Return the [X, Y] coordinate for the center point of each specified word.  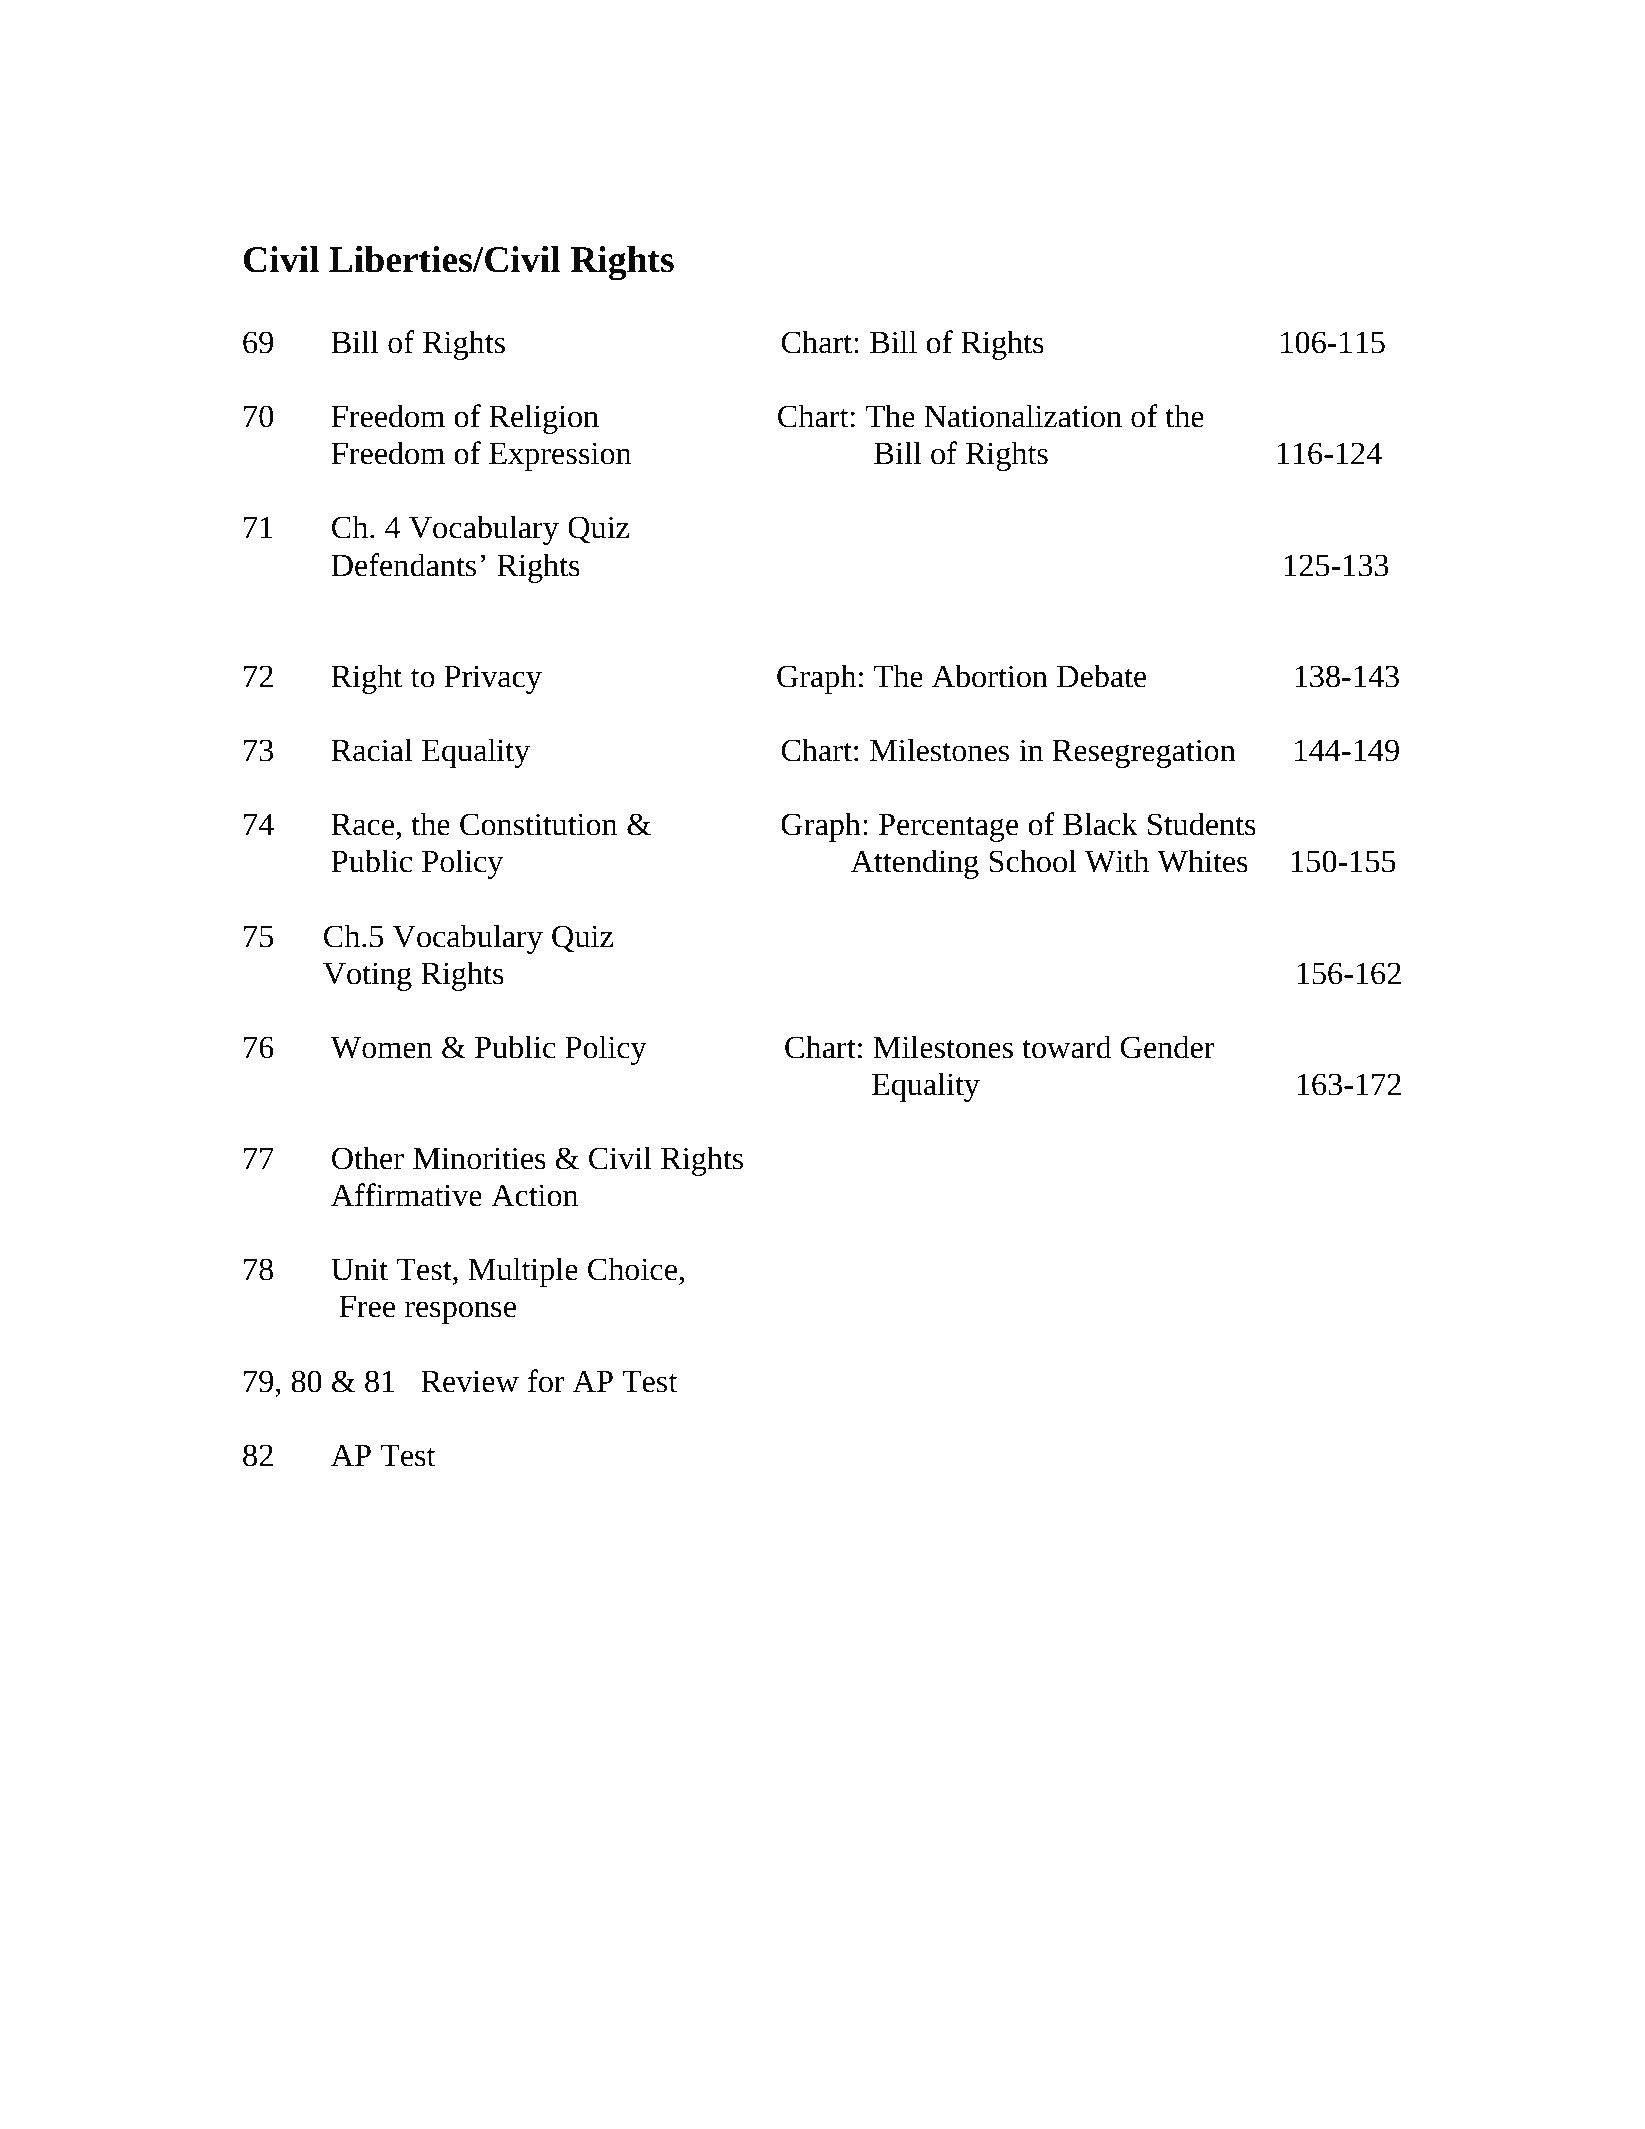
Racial [372, 750]
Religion [544, 419]
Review [470, 1381]
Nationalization [1023, 416]
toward [1066, 1047]
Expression [560, 456]
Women [381, 1048]
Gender [1168, 1047]
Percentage [949, 828]
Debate [1102, 676]
